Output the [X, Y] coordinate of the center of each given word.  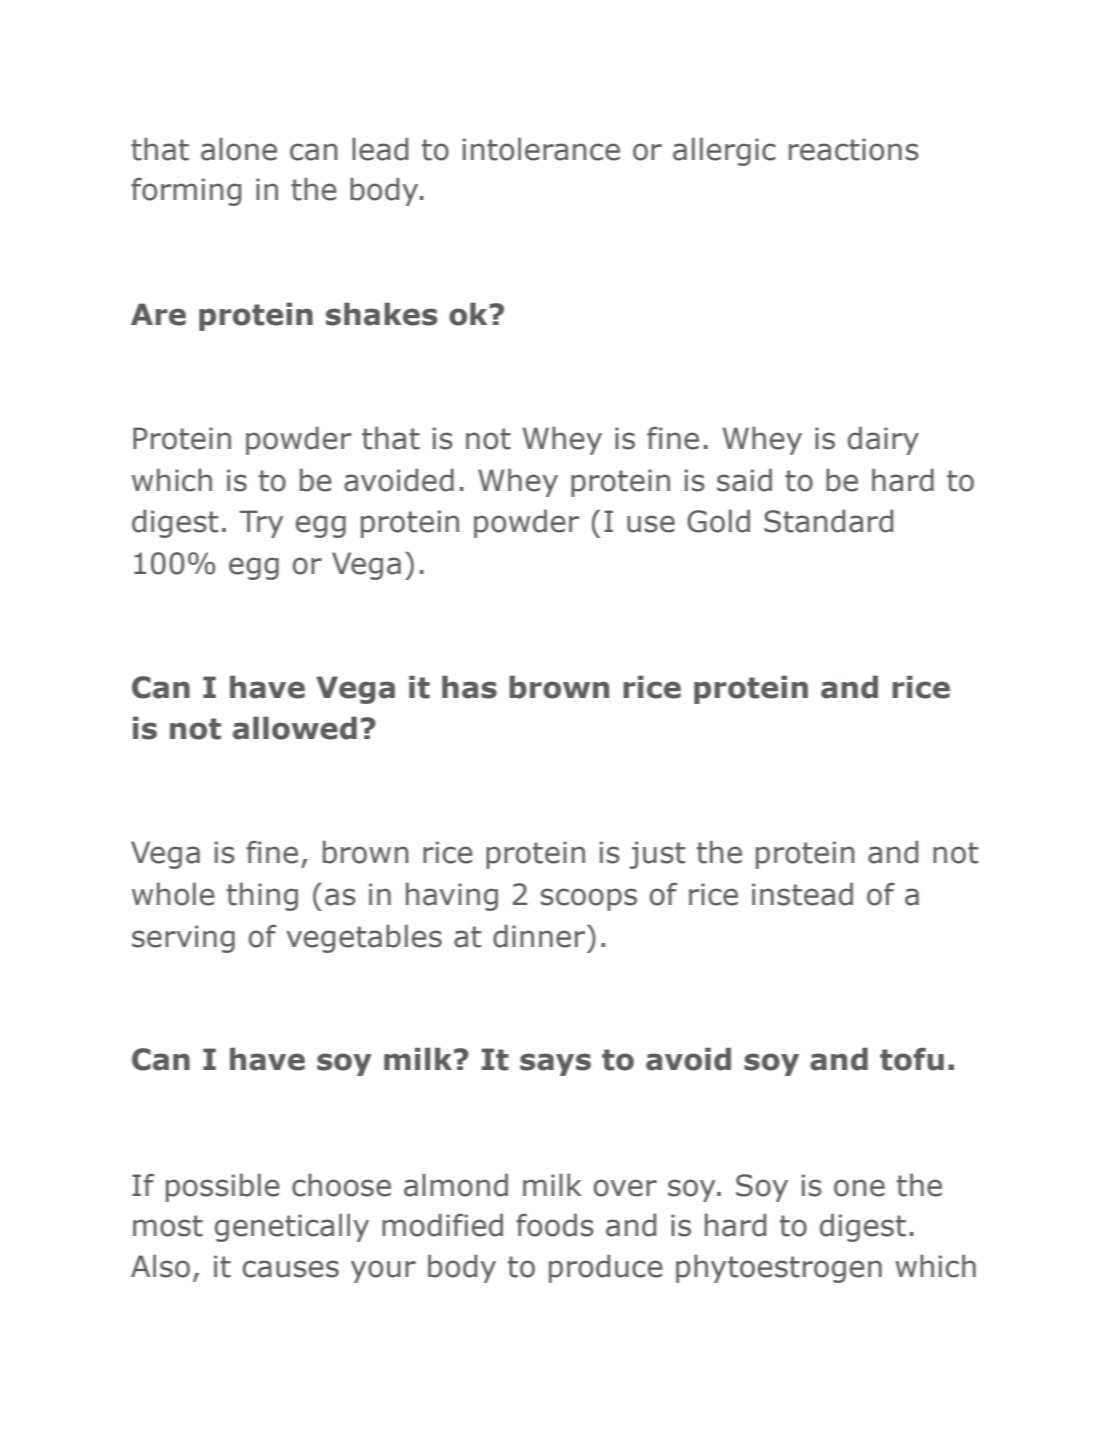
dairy [883, 441]
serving [183, 939]
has [469, 687]
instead [802, 894]
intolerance [541, 149]
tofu [912, 1059]
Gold [718, 521]
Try [261, 524]
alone [239, 149]
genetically [292, 1228]
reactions [854, 149]
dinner [539, 936]
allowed [295, 728]
